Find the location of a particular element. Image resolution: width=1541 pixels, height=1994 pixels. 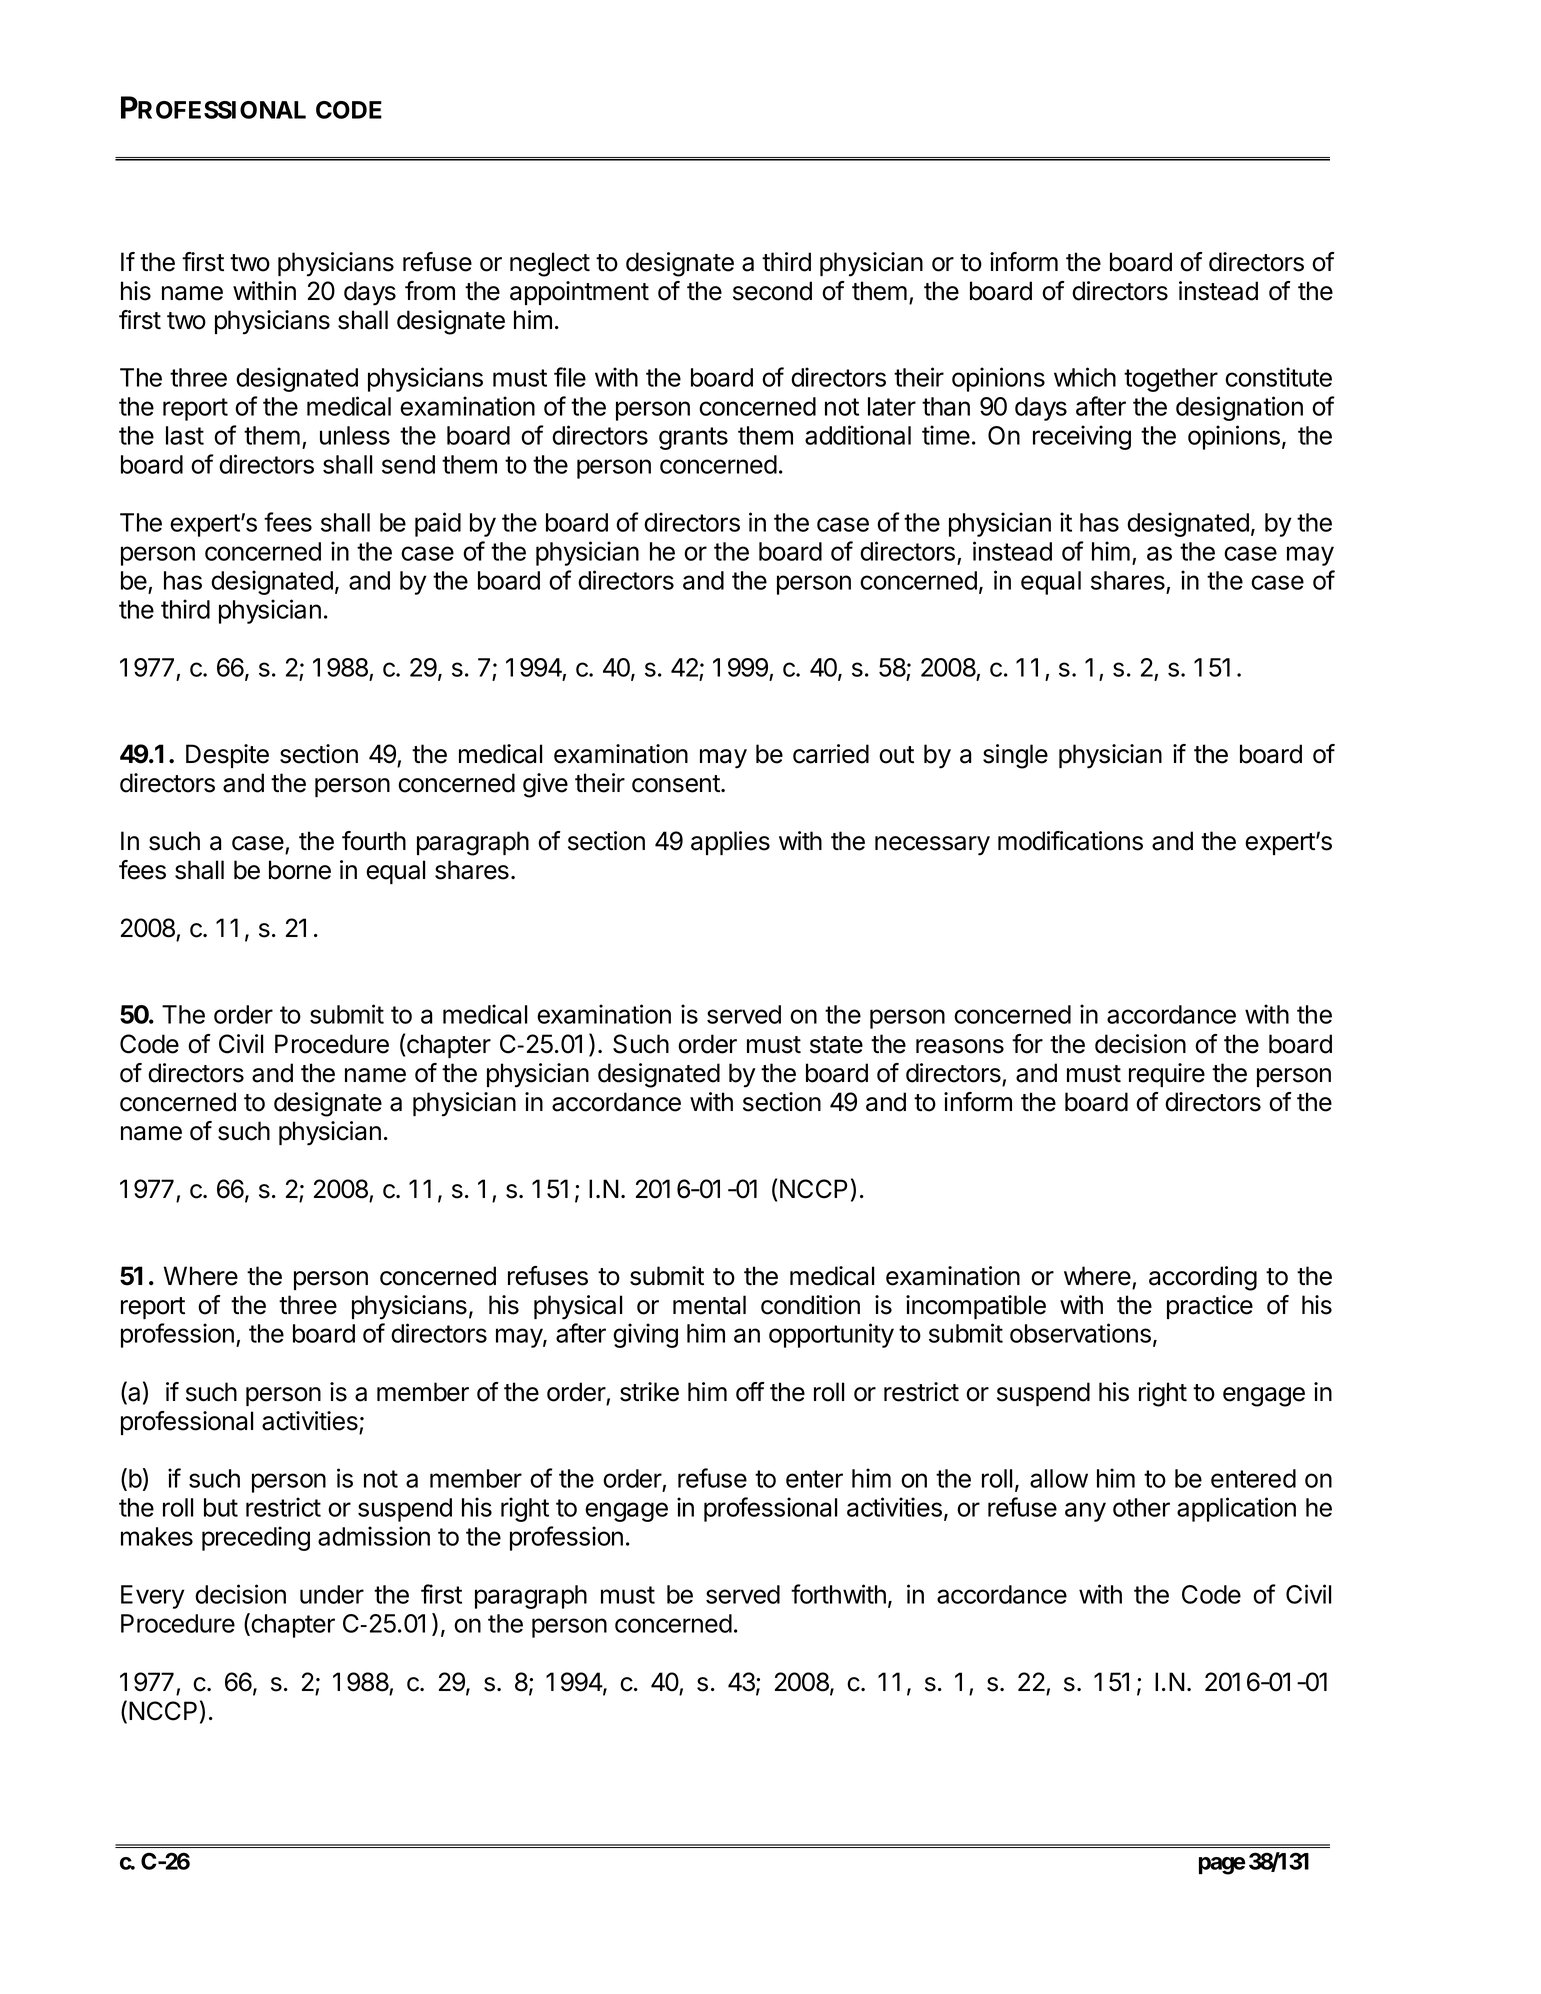

from is located at coordinates (430, 291).
